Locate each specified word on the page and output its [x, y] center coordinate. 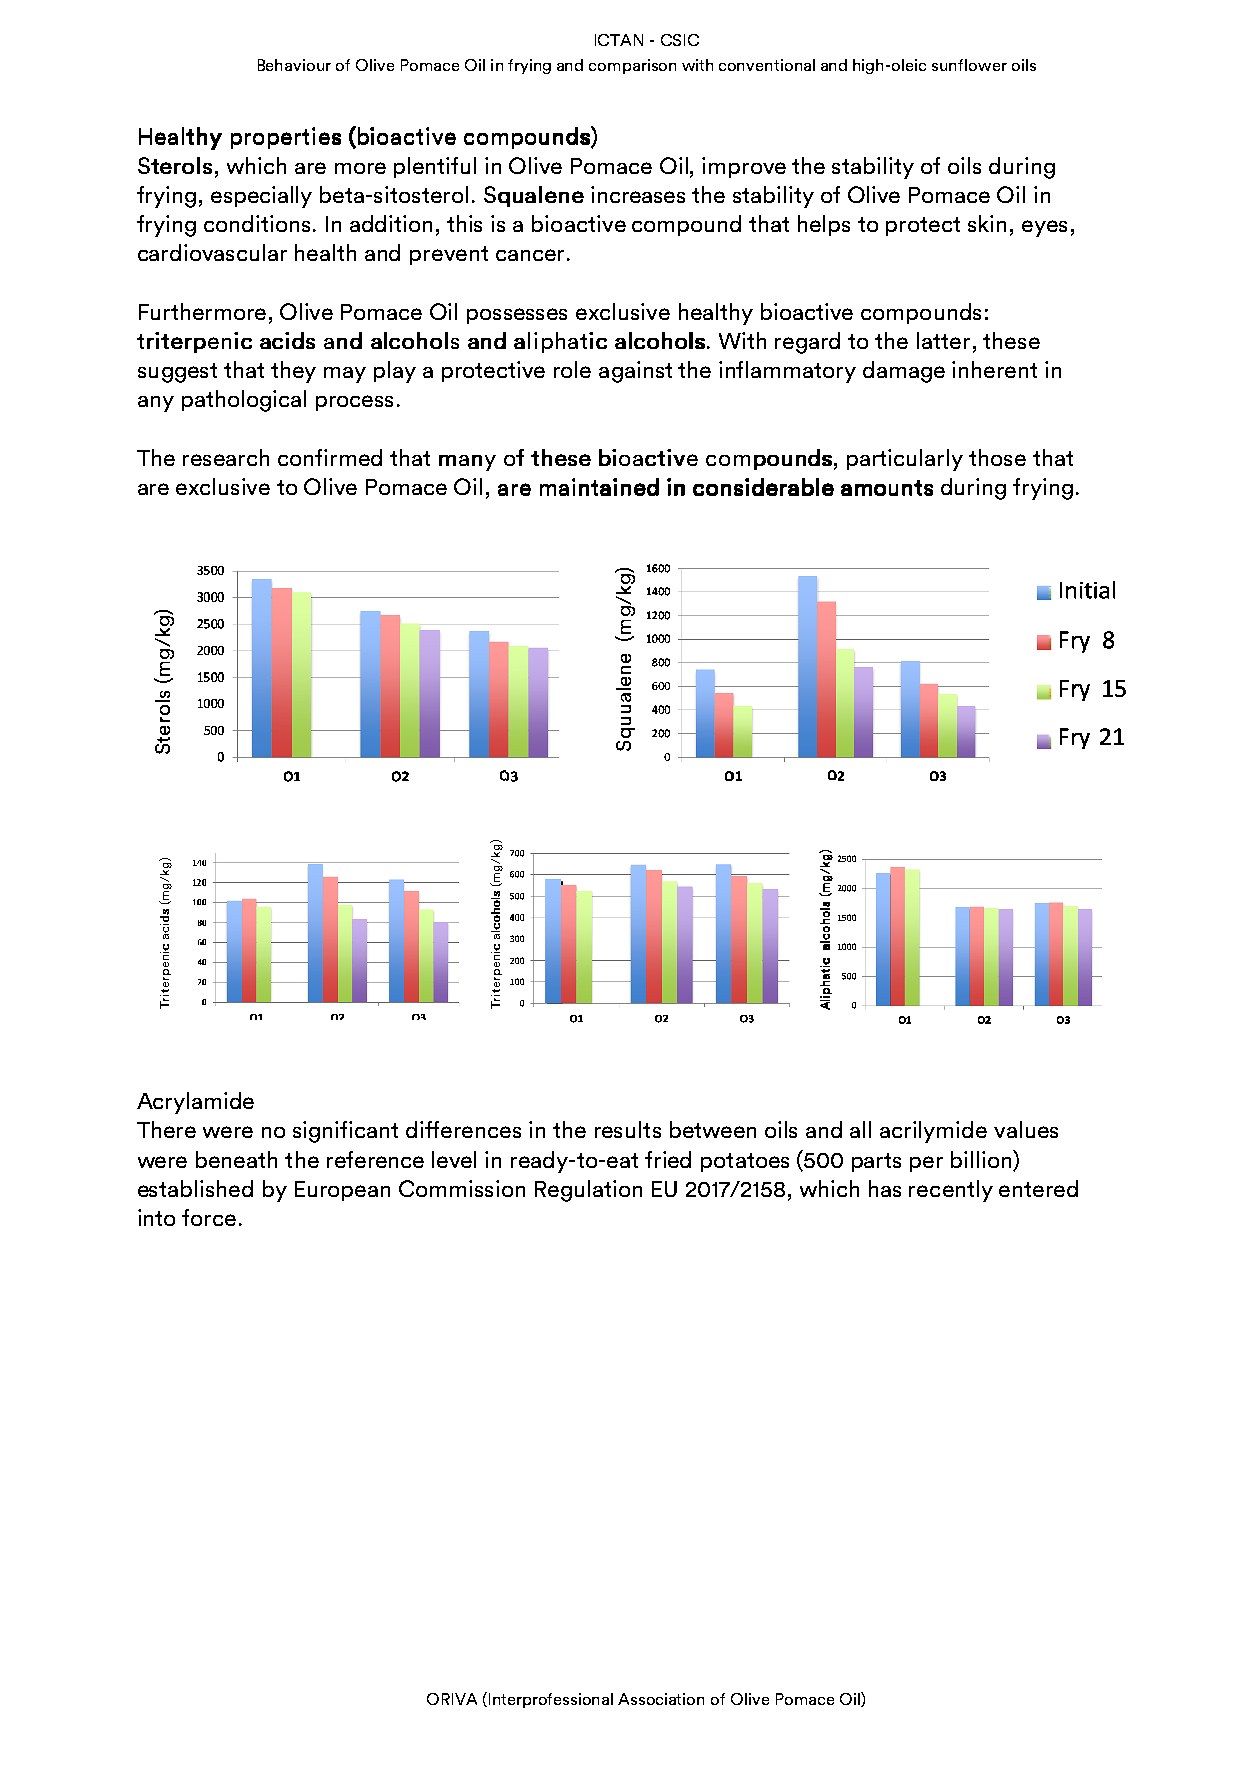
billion [982, 1159]
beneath [236, 1159]
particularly [905, 460]
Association [661, 1699]
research [226, 457]
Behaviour [294, 65]
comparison [632, 66]
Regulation [588, 1191]
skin [987, 223]
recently [951, 1191]
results [628, 1129]
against [635, 372]
